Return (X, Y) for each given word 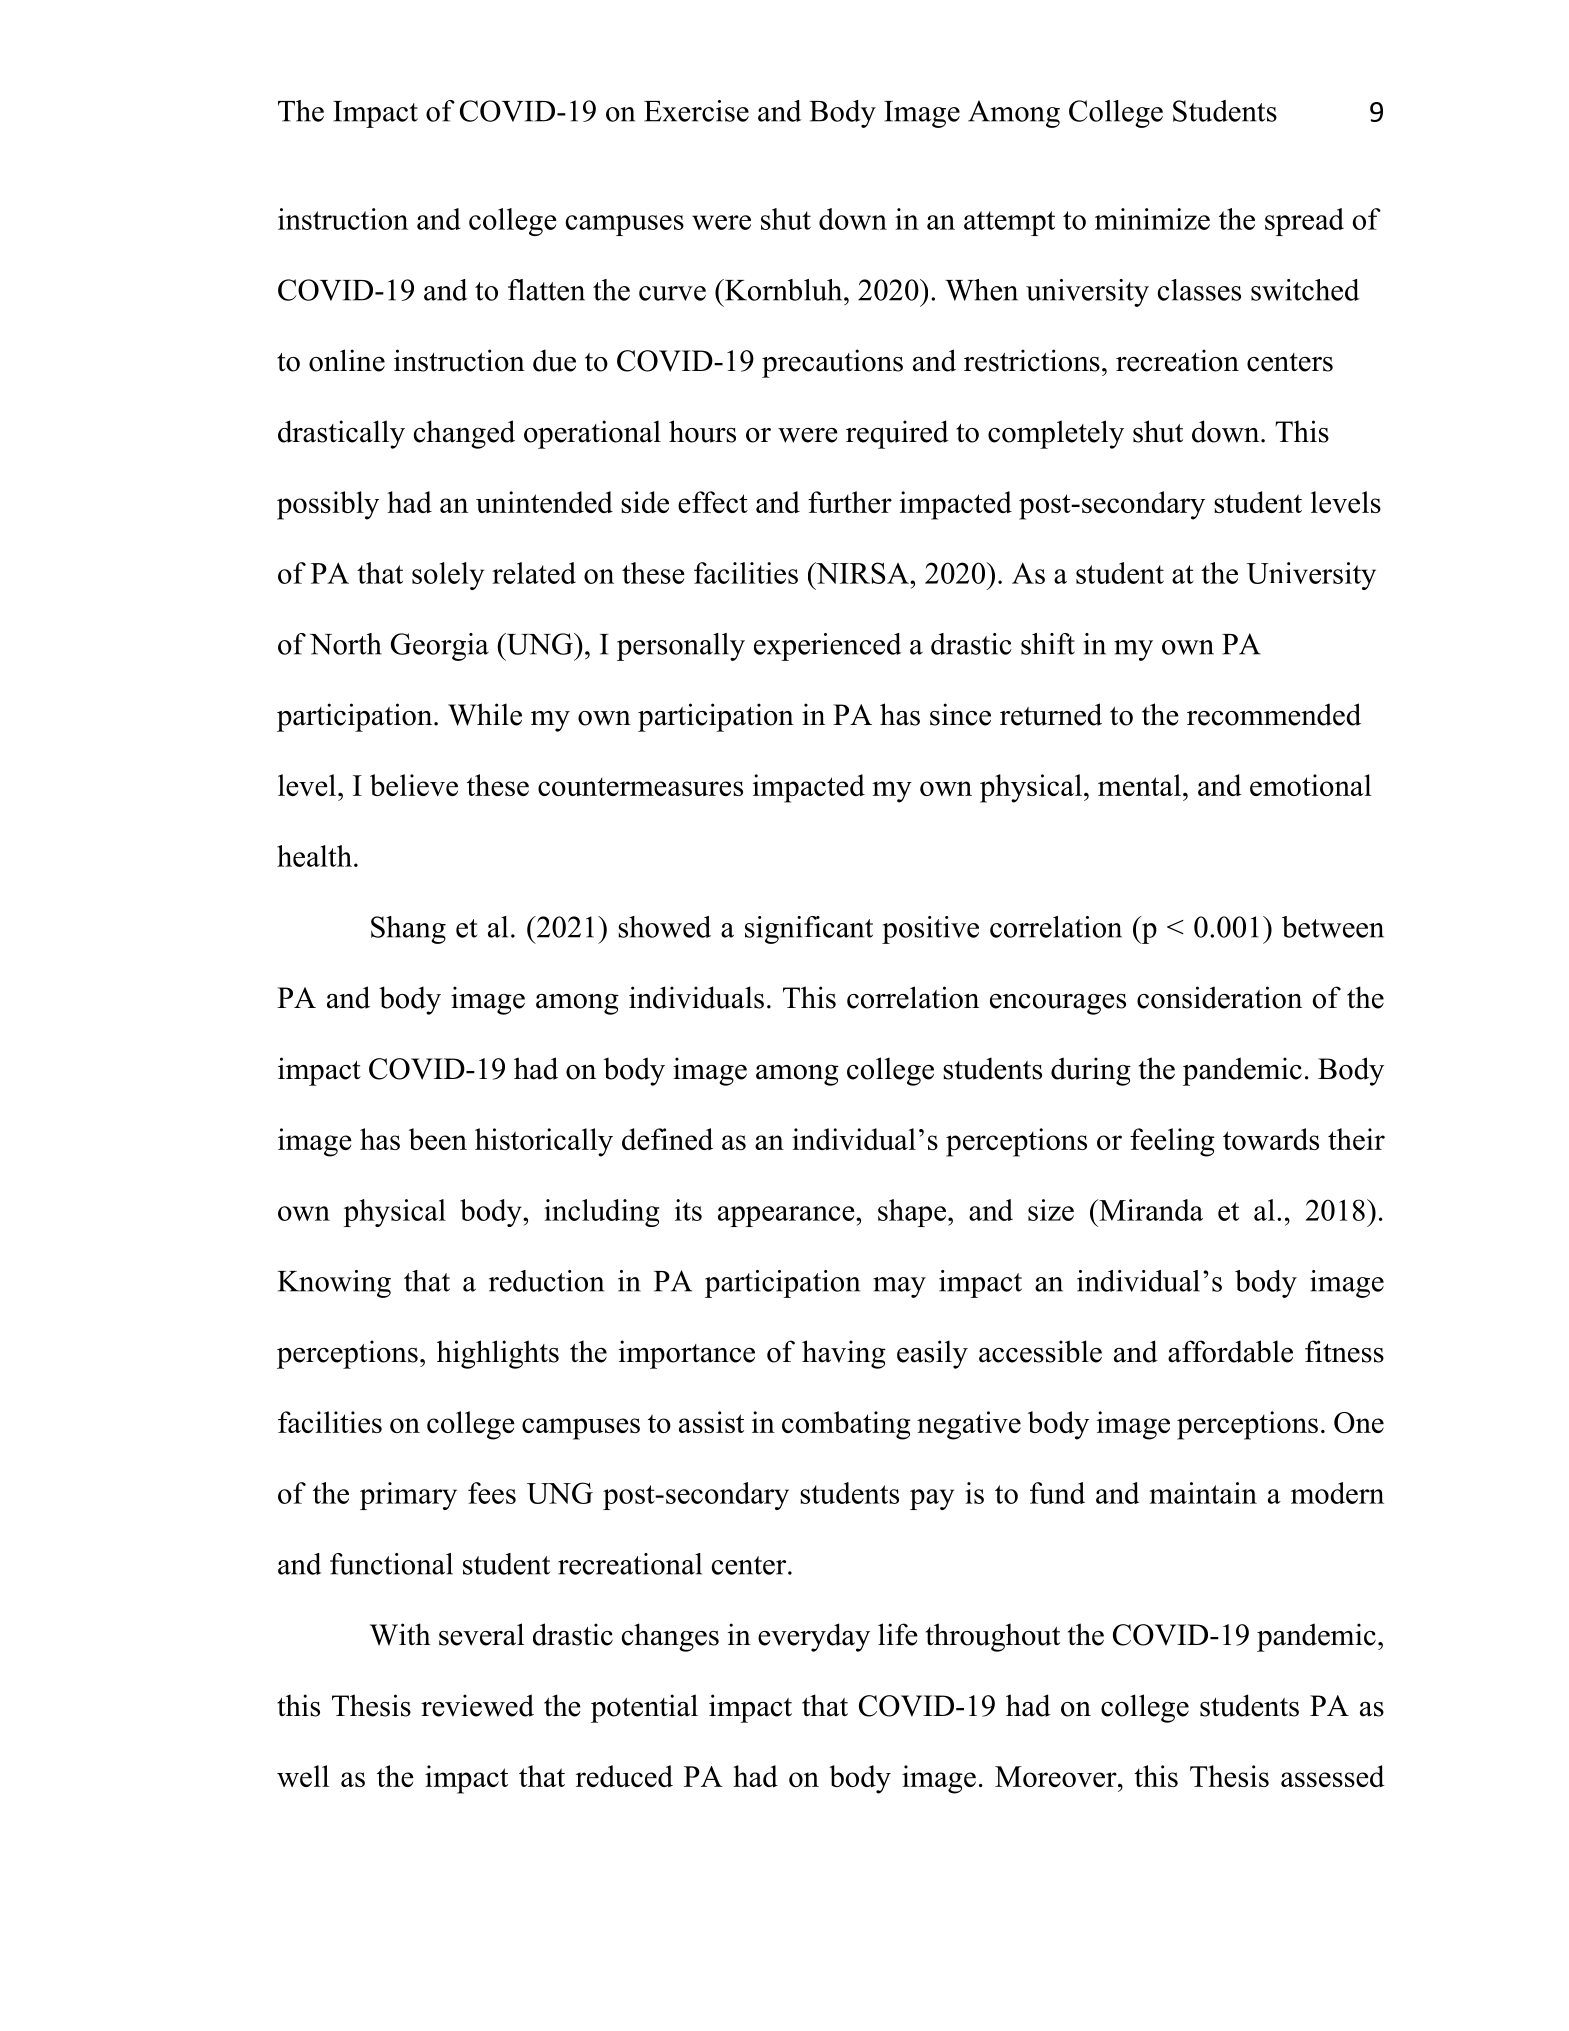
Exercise (696, 111)
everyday (814, 1637)
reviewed (477, 1705)
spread (1304, 222)
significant (809, 930)
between (1333, 927)
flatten (546, 290)
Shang (408, 930)
